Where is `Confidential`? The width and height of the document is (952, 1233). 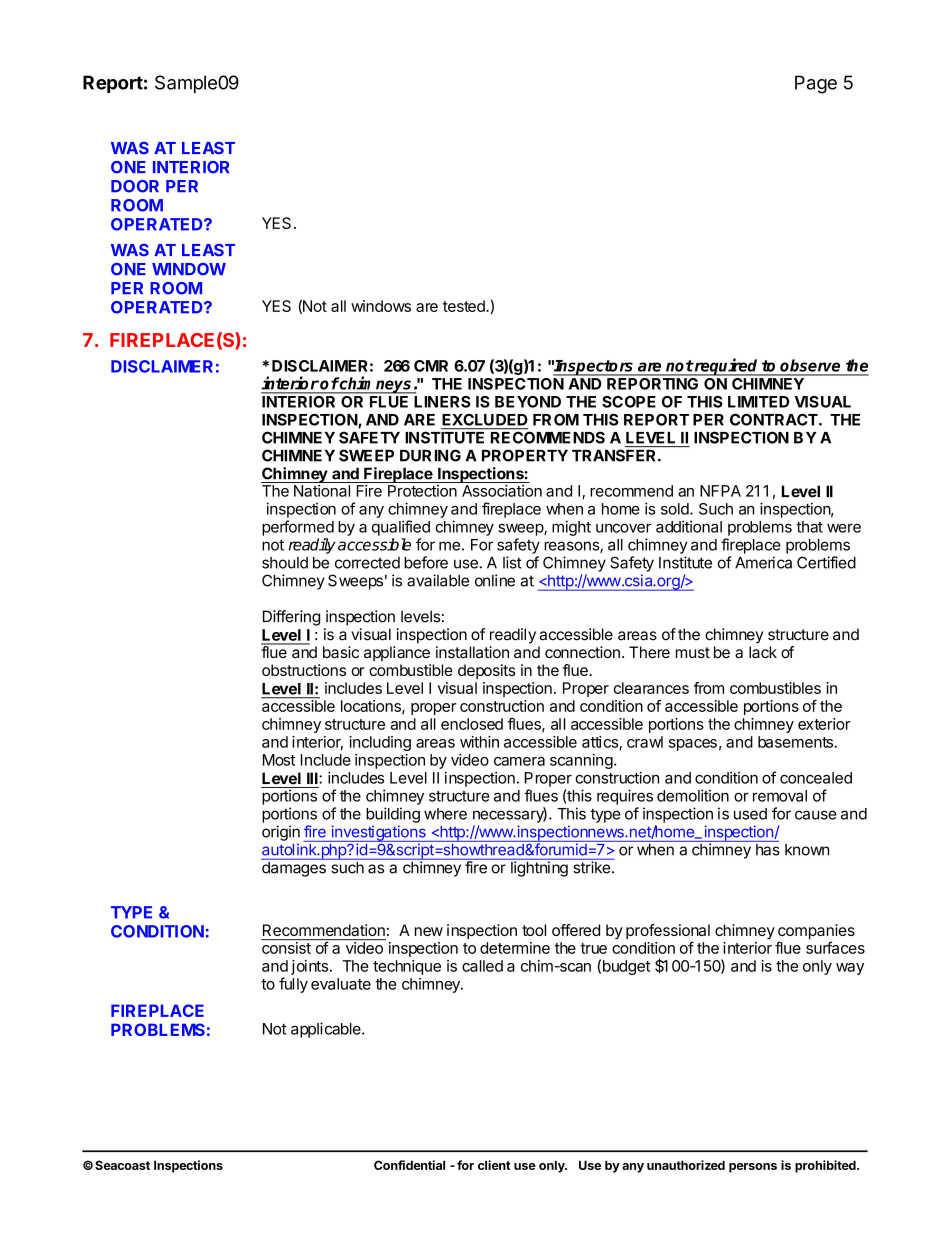
Confidential is located at coordinates (409, 1165).
